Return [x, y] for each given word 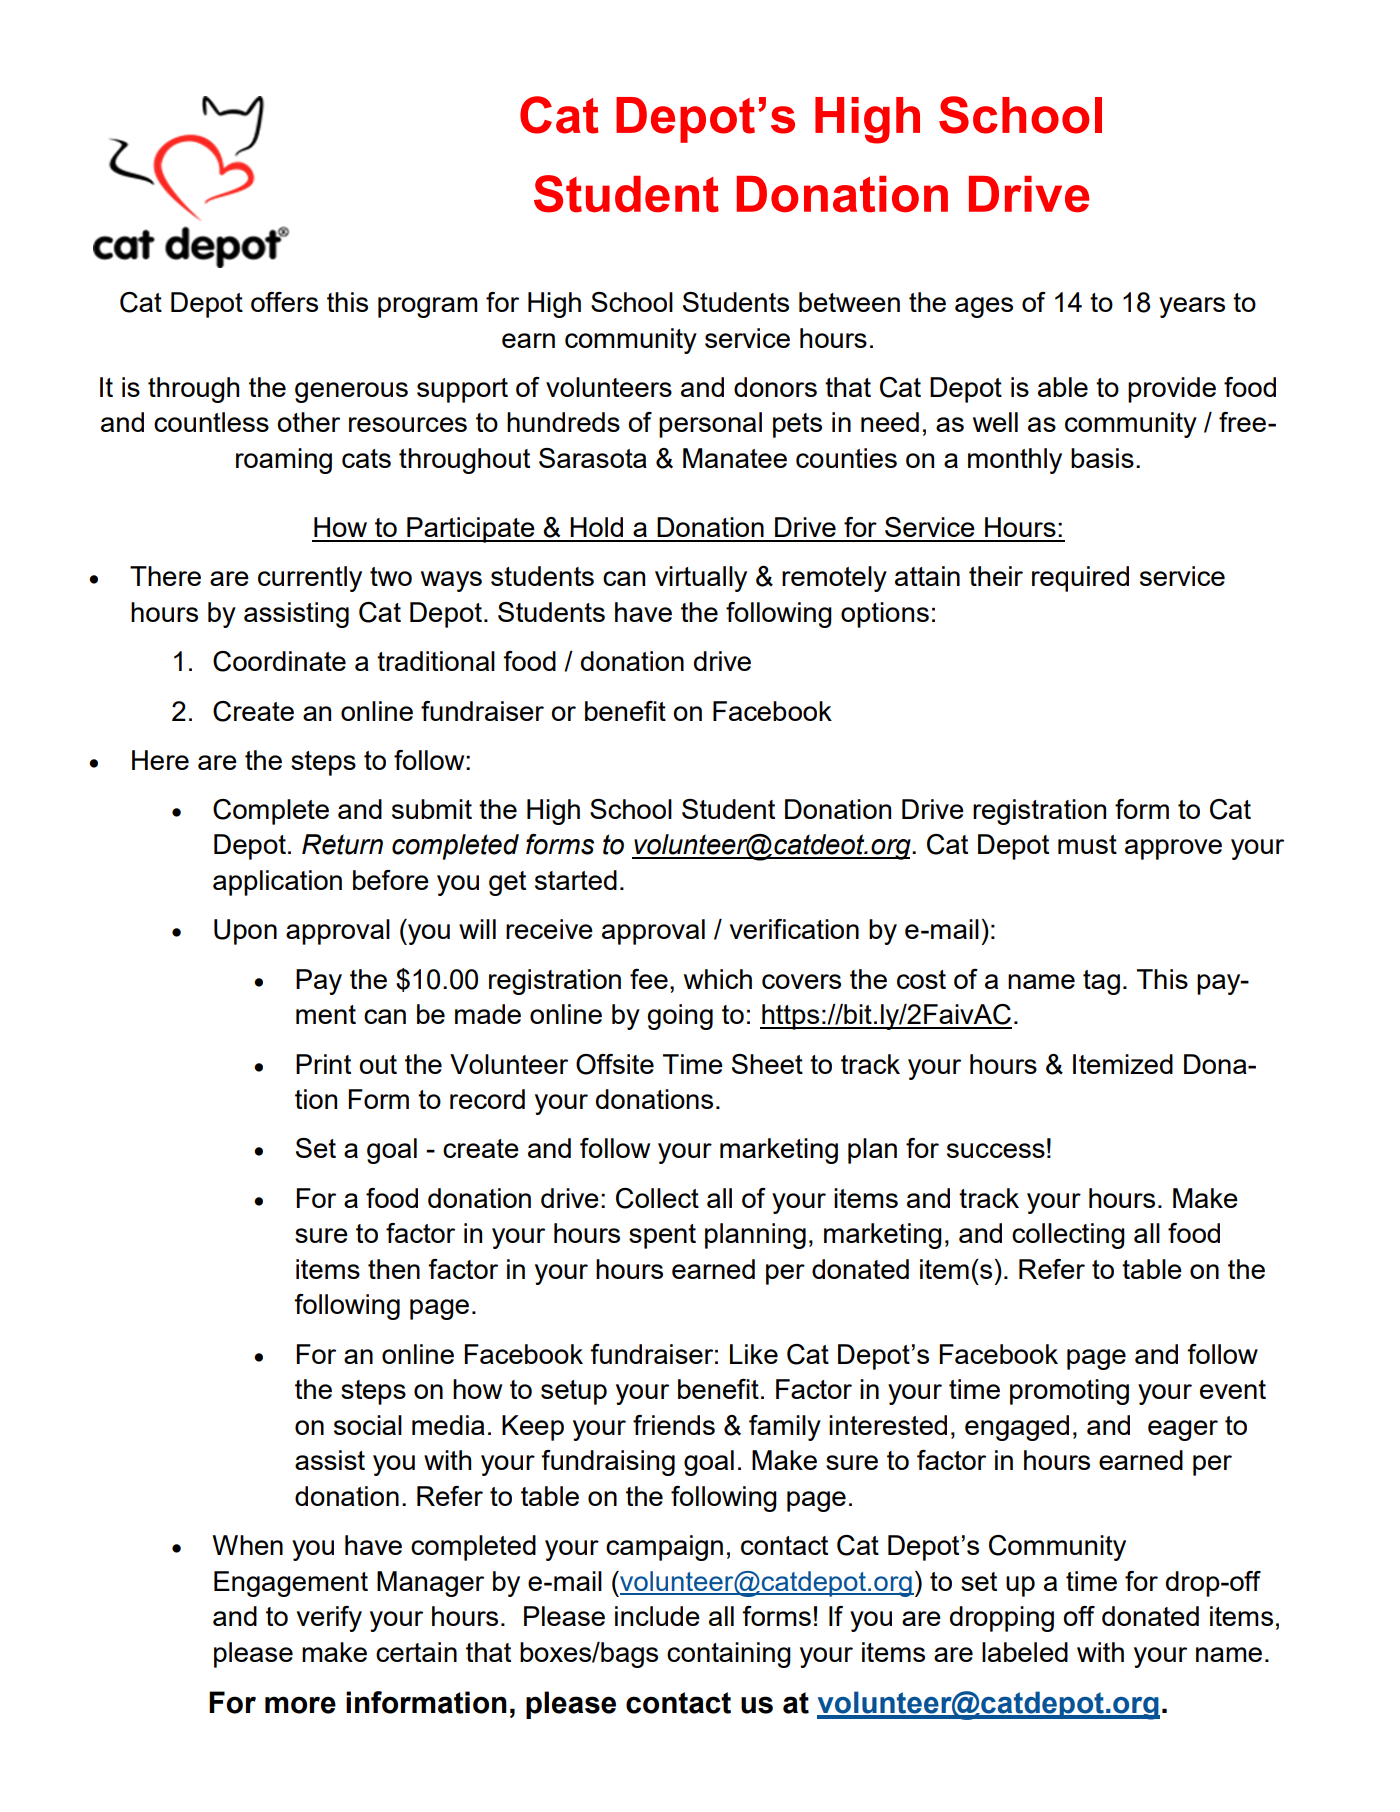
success [996, 1150]
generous [351, 392]
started [576, 880]
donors [775, 387]
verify [329, 1619]
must [1087, 844]
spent [662, 1236]
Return [342, 844]
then [394, 1269]
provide [1172, 390]
